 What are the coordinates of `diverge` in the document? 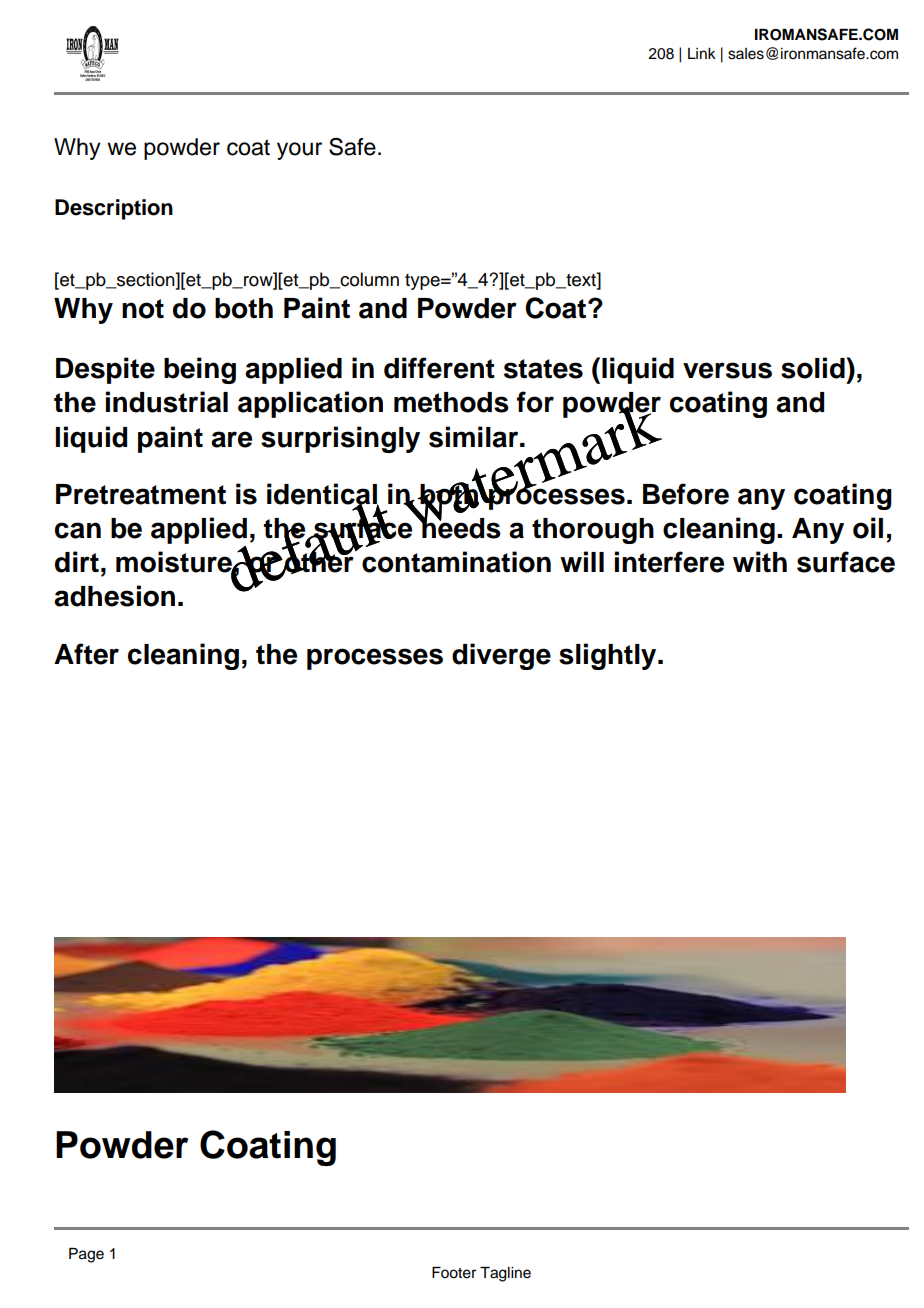 It's located at (501, 656).
